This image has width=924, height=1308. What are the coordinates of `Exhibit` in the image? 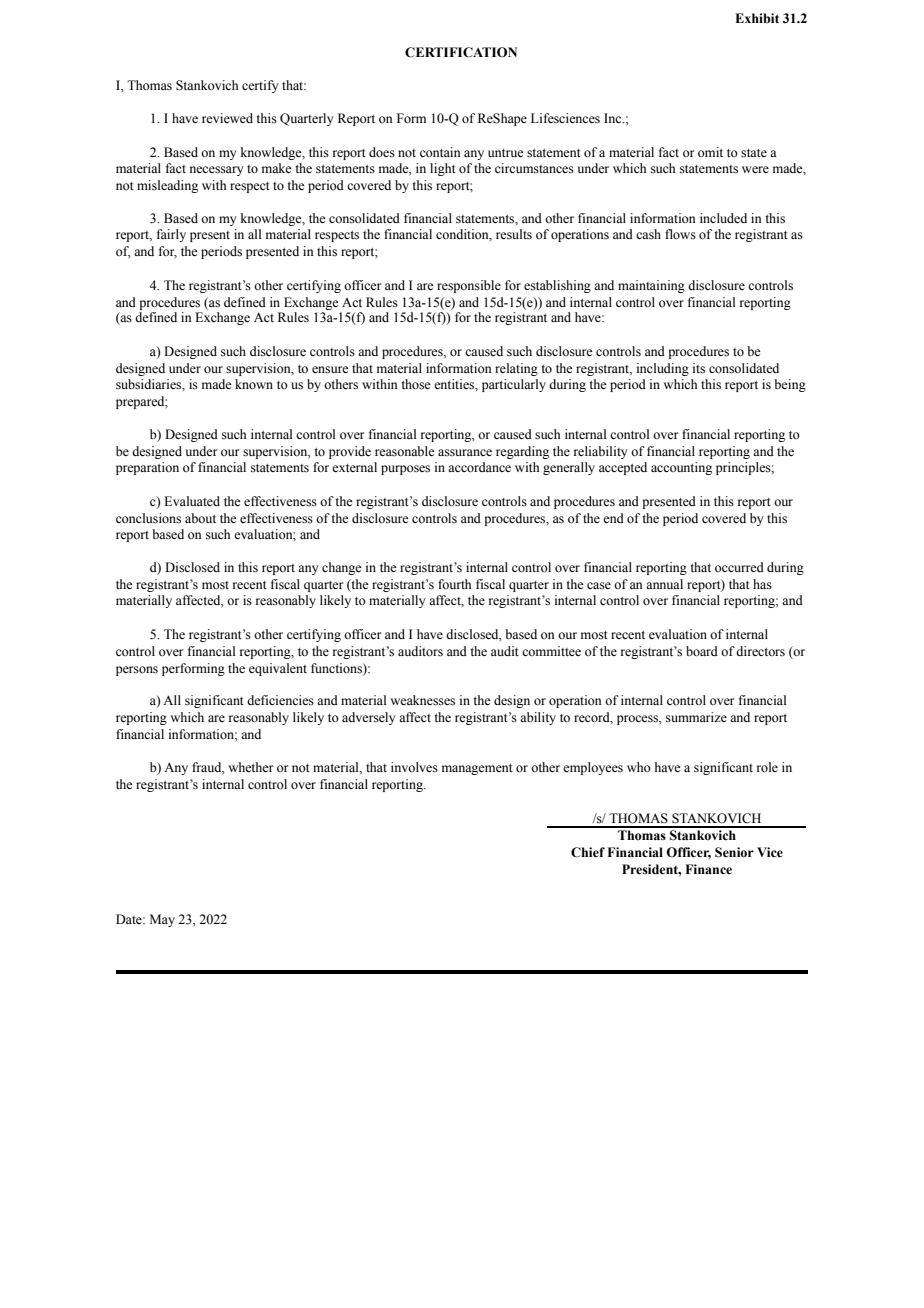 It's located at (757, 18).
